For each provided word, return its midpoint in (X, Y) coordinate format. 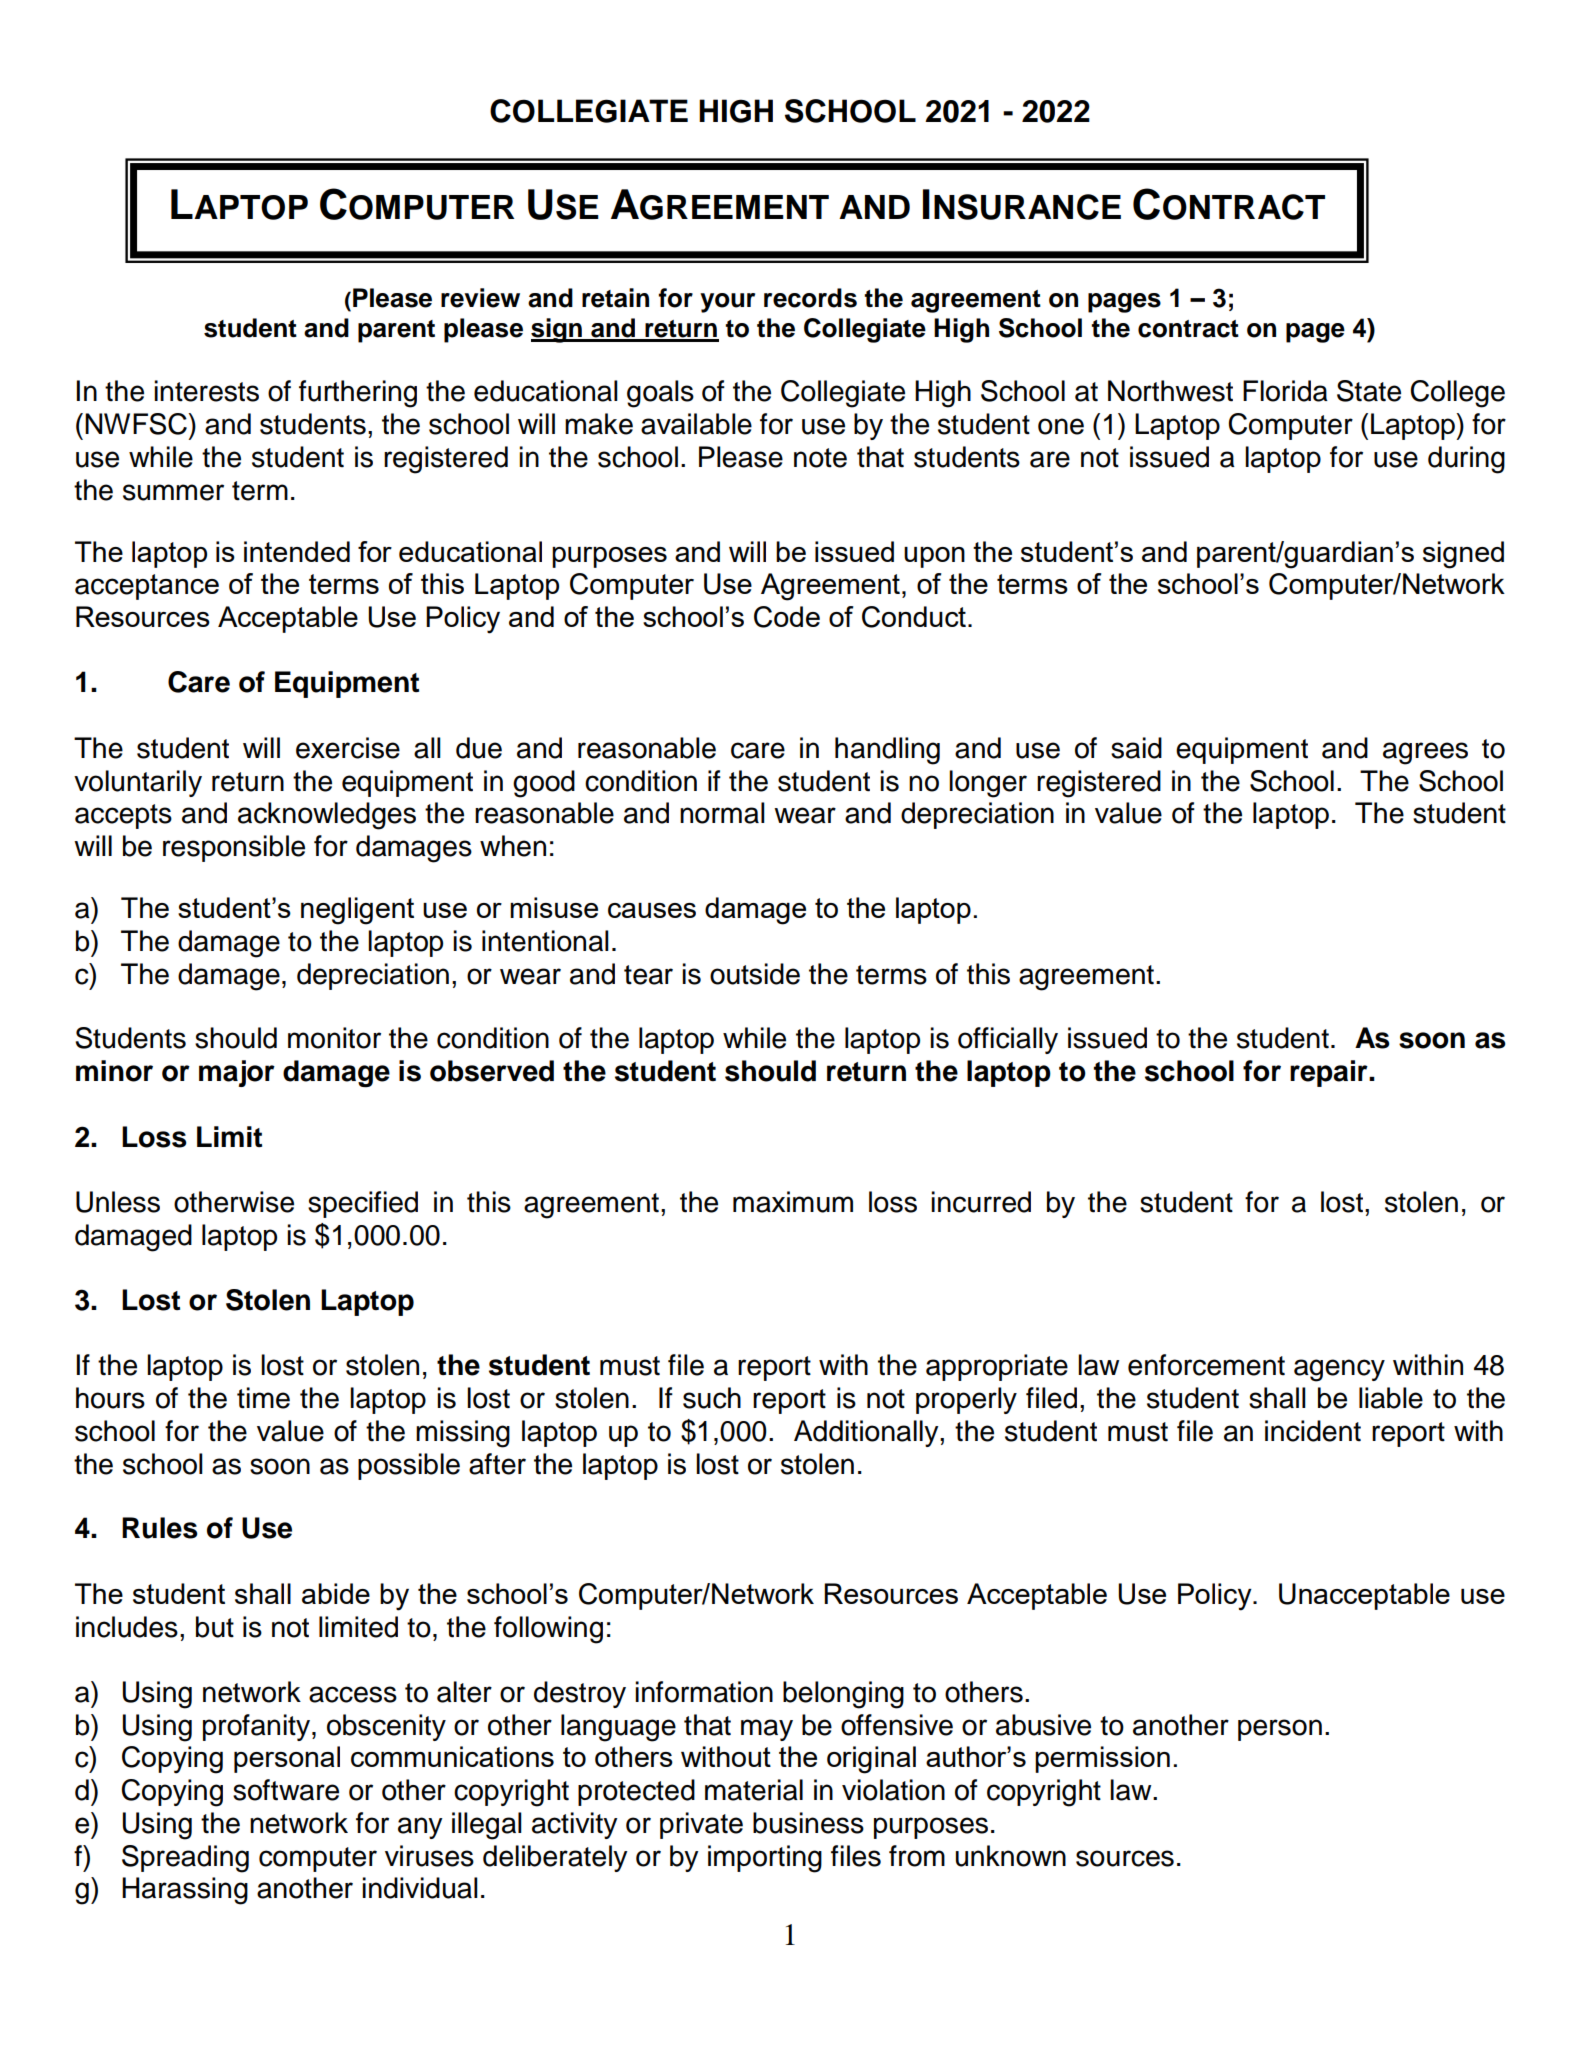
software (286, 1790)
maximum (793, 1202)
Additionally (867, 1433)
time (263, 1398)
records (810, 298)
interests (206, 391)
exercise (348, 748)
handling (887, 751)
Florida (1285, 391)
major (237, 1073)
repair (1330, 1073)
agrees (1425, 753)
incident (1313, 1431)
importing (765, 1859)
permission (1102, 1759)
